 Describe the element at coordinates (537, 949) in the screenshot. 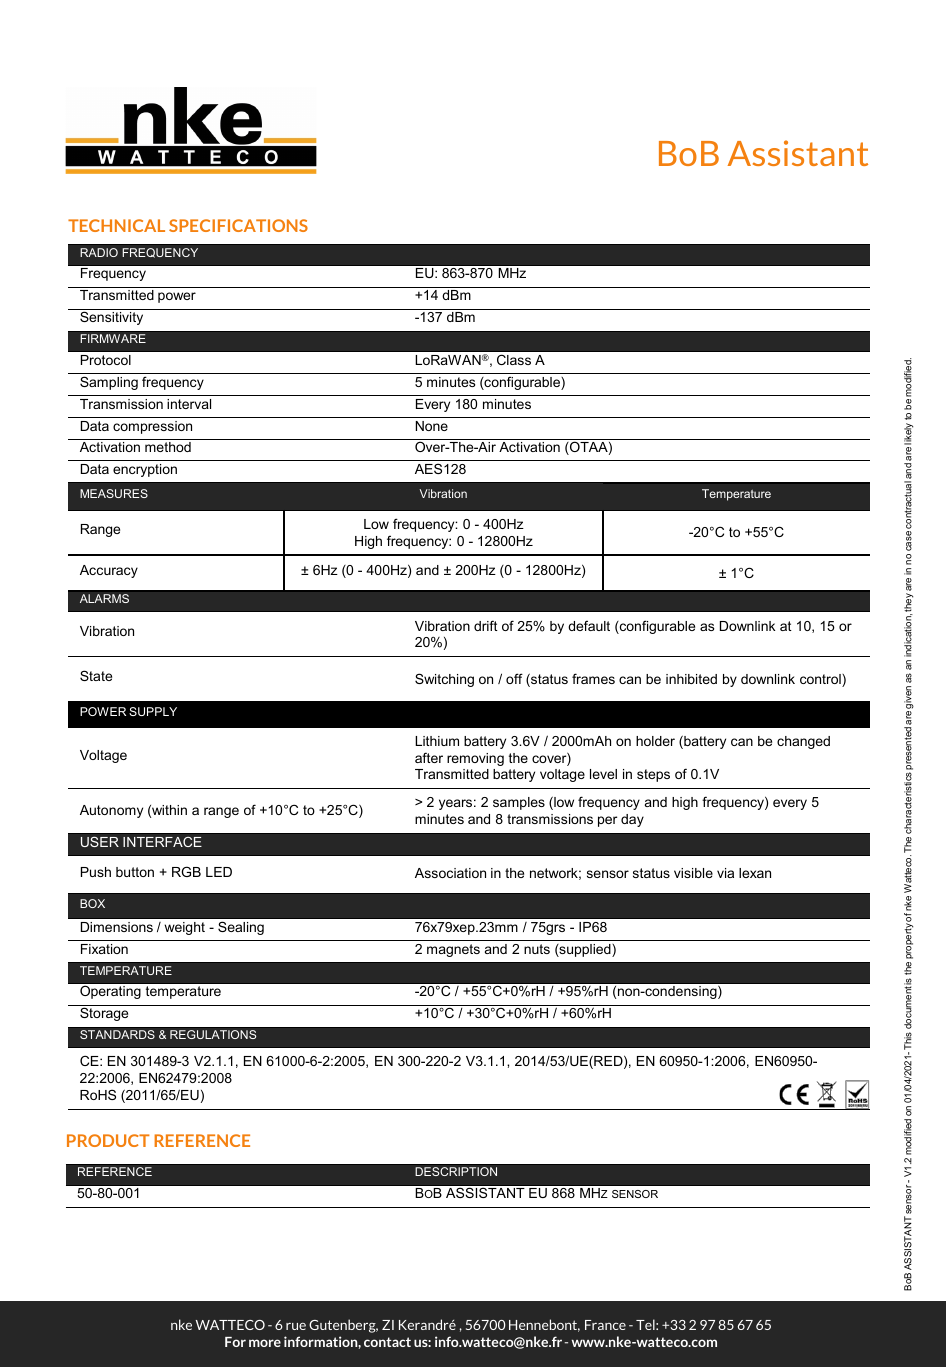

I see `nuts` at that location.
